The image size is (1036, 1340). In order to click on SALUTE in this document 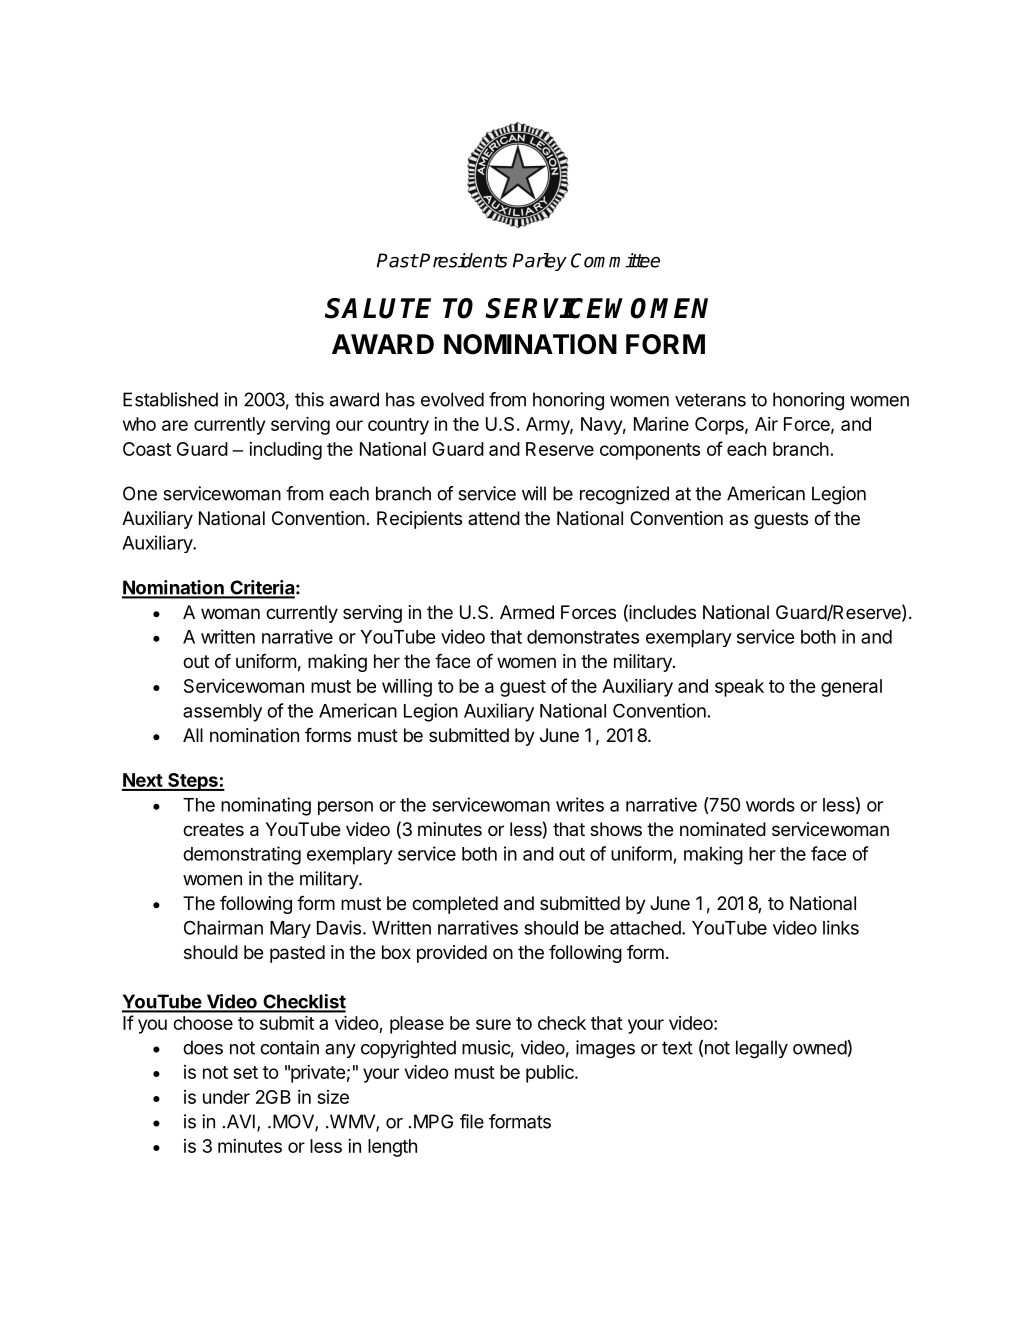, I will do `click(378, 308)`.
